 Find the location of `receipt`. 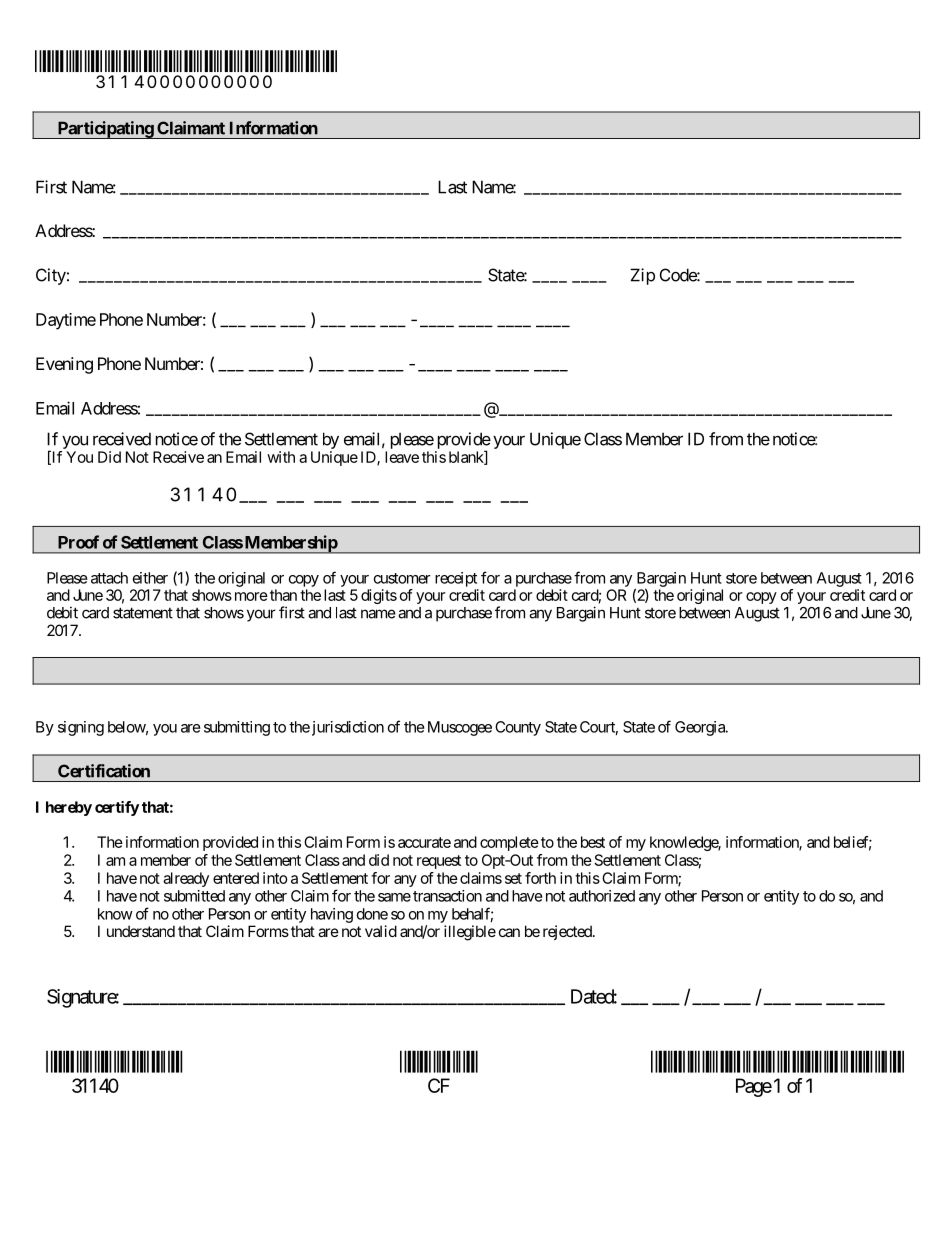

receipt is located at coordinates (456, 579).
